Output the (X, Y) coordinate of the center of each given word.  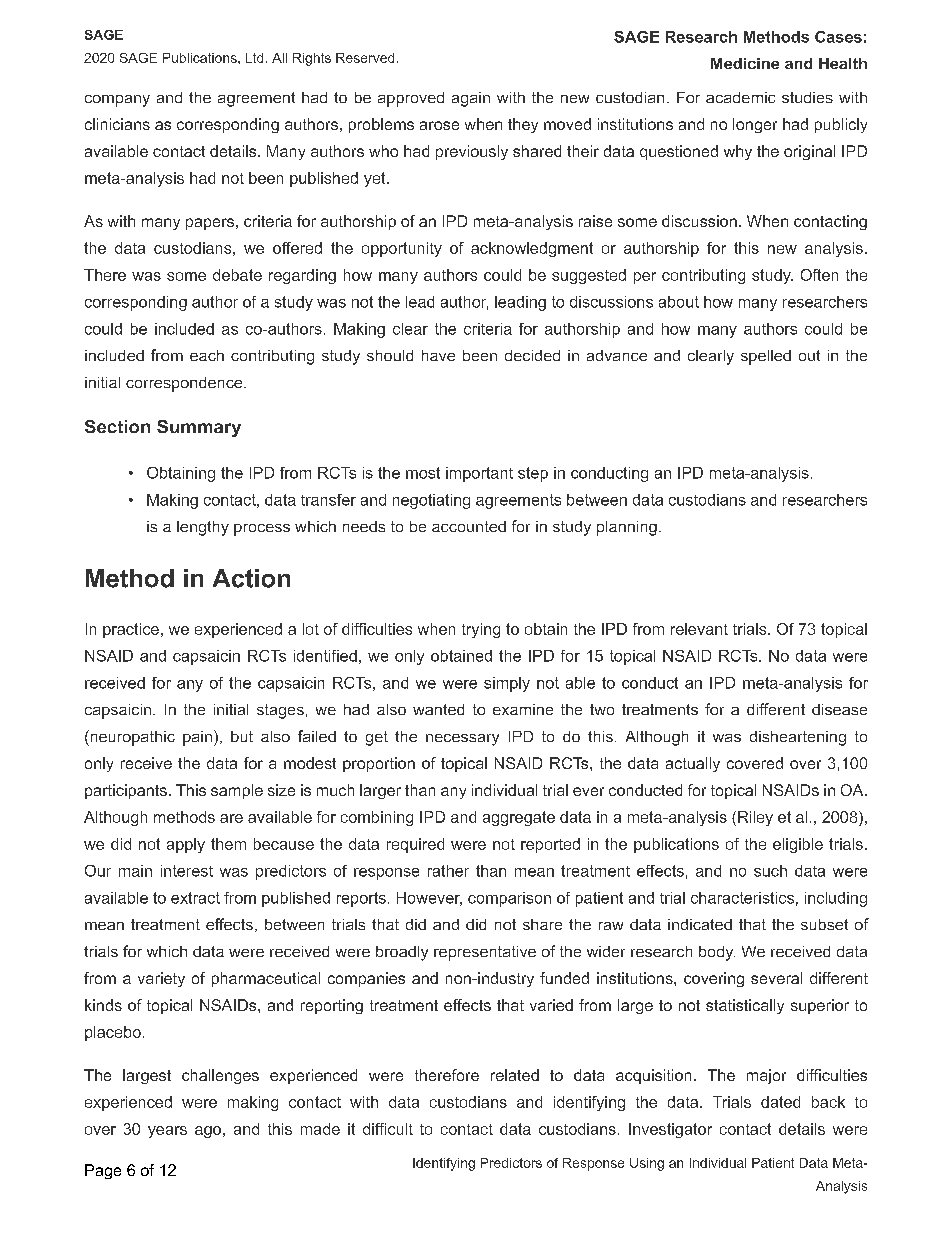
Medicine (745, 63)
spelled (766, 357)
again (471, 99)
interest (187, 871)
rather (448, 871)
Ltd (254, 58)
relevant (699, 629)
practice (131, 630)
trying (481, 630)
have (438, 355)
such (770, 871)
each (207, 355)
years (167, 1132)
